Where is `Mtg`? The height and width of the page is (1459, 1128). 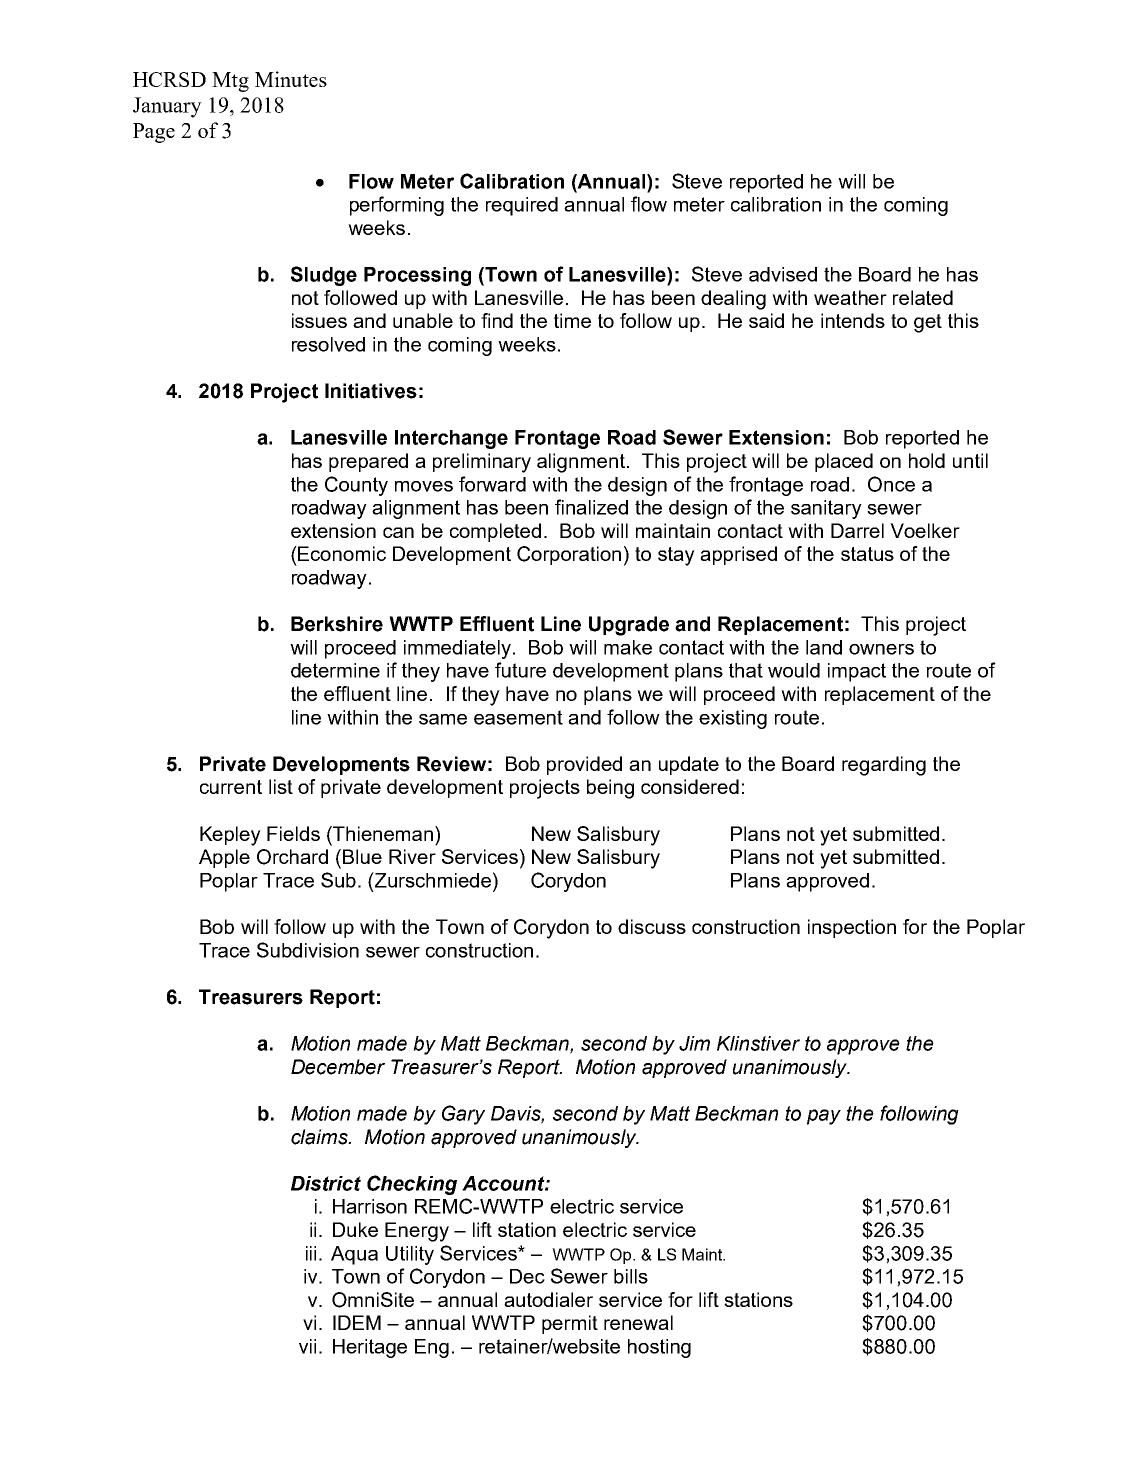
Mtg is located at coordinates (230, 82).
